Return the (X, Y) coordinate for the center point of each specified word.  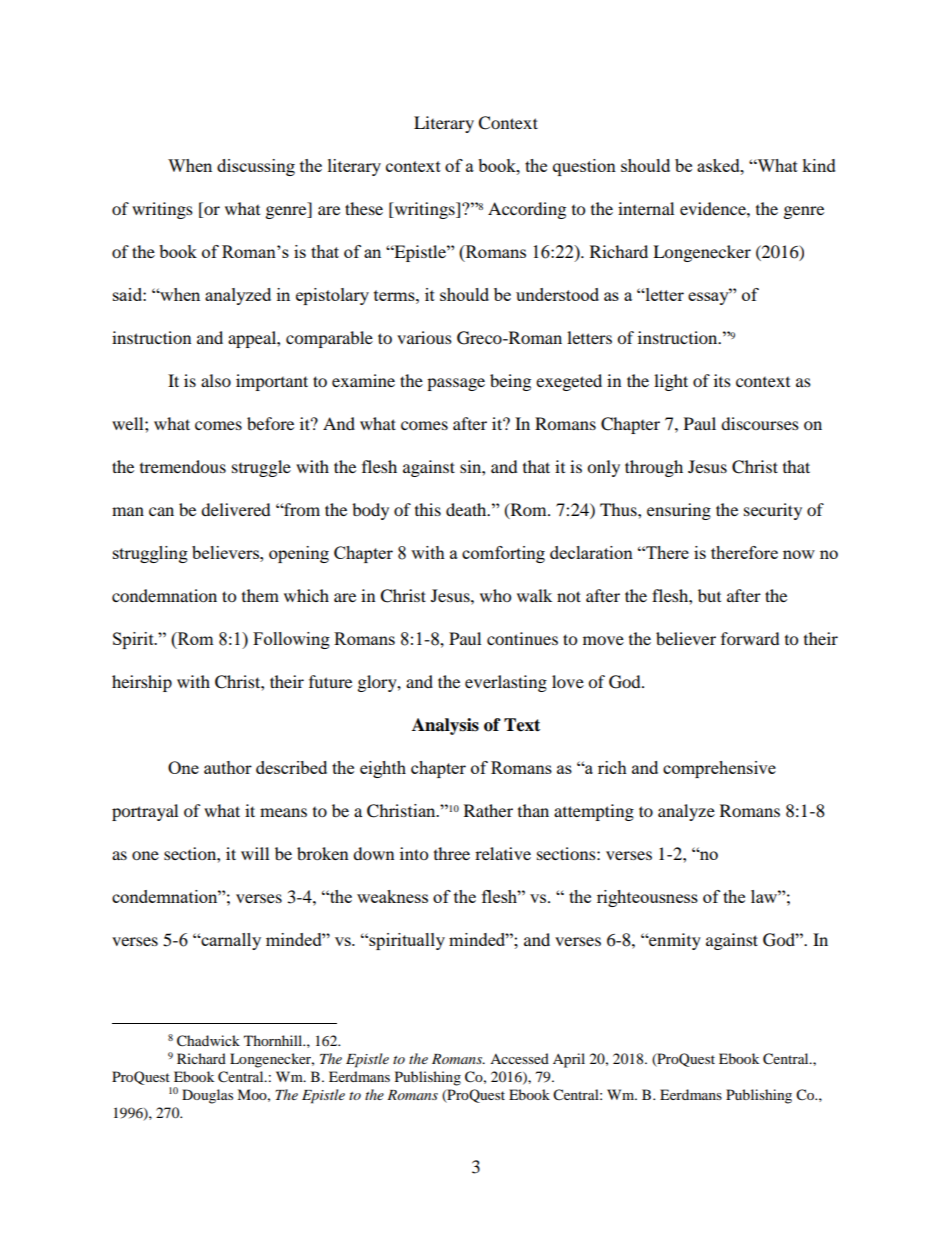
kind (819, 165)
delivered (236, 509)
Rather (488, 810)
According (527, 210)
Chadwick (208, 1041)
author (228, 767)
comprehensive (719, 769)
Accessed (519, 1058)
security (773, 511)
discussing (256, 167)
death (467, 509)
